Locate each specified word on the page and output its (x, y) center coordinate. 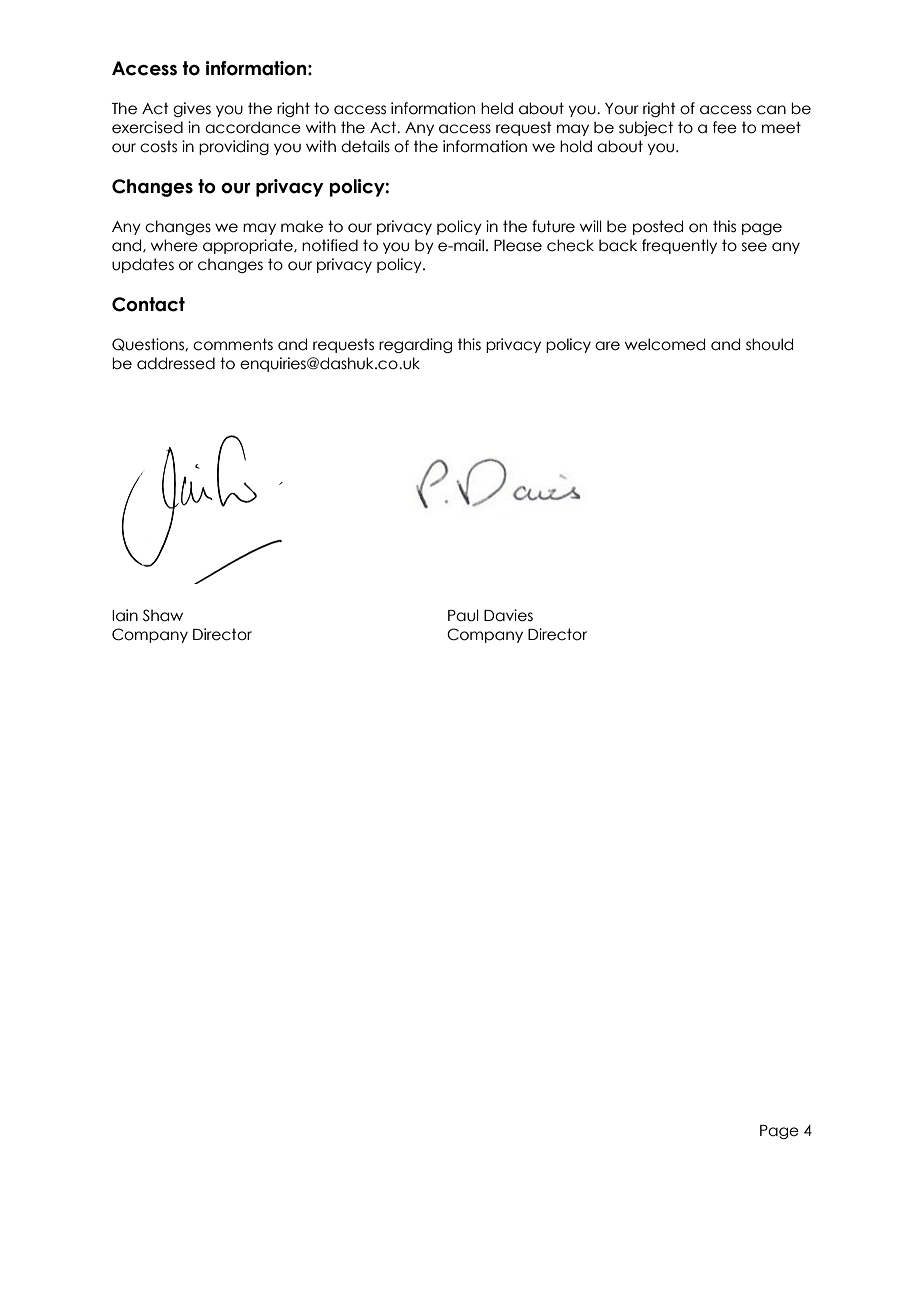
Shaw (163, 615)
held (497, 108)
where (174, 245)
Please (518, 245)
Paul (463, 615)
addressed (176, 363)
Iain (125, 615)
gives (192, 109)
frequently (679, 246)
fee (725, 127)
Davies (508, 615)
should (769, 344)
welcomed (665, 344)
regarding (415, 345)
